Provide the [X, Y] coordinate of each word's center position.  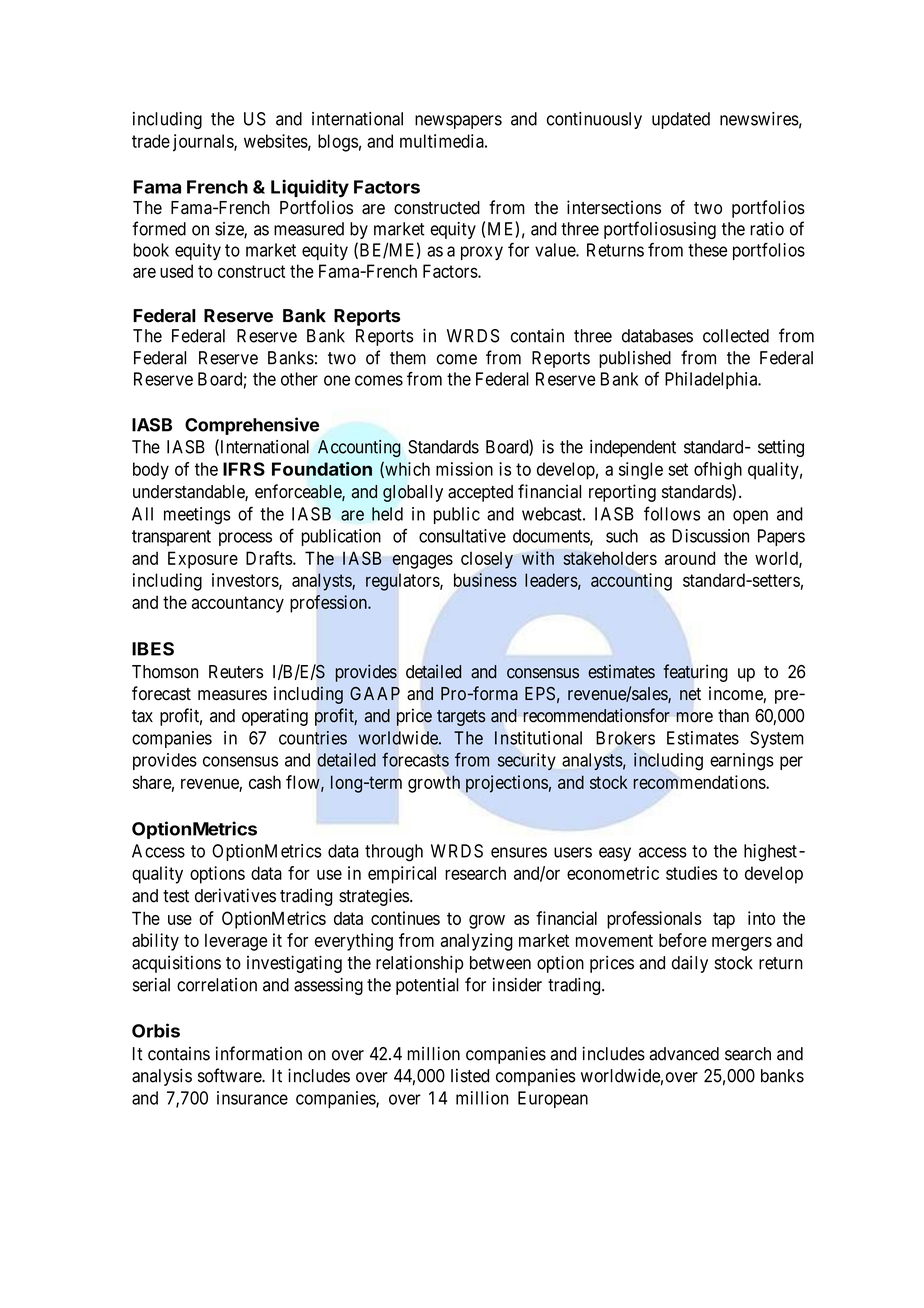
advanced [684, 1054]
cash [265, 782]
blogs [338, 143]
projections [507, 784]
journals [204, 143]
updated [681, 120]
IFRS [244, 469]
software [230, 1075]
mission [464, 469]
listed [470, 1075]
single [641, 471]
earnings [742, 762]
